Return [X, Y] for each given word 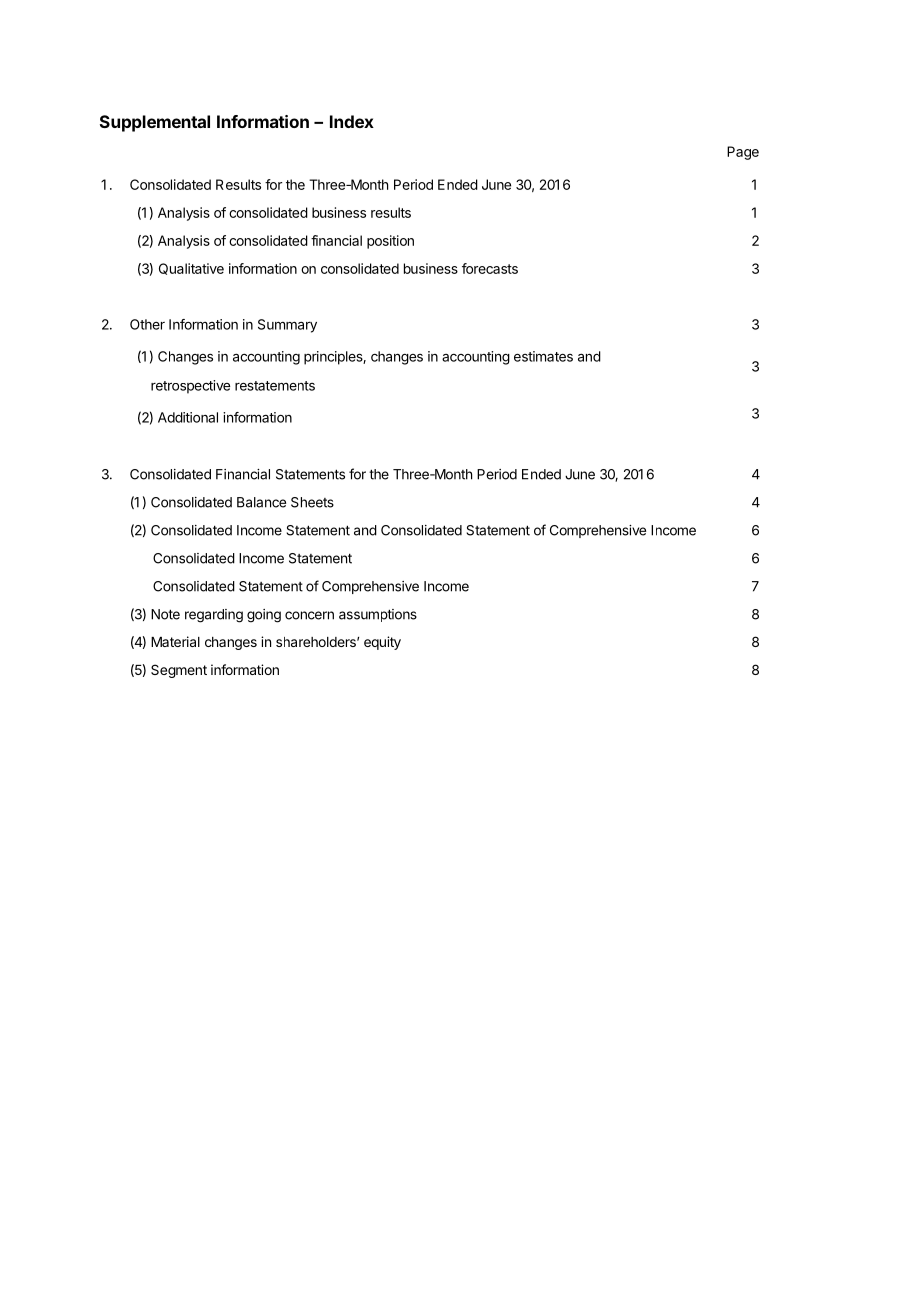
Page [743, 153]
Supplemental [155, 123]
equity [382, 643]
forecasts [490, 268]
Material [175, 641]
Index [352, 121]
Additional [188, 417]
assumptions [378, 615]
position [390, 242]
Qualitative [191, 269]
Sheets [312, 502]
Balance [261, 502]
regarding [214, 616]
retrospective [190, 387]
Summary [287, 326]
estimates [543, 356]
